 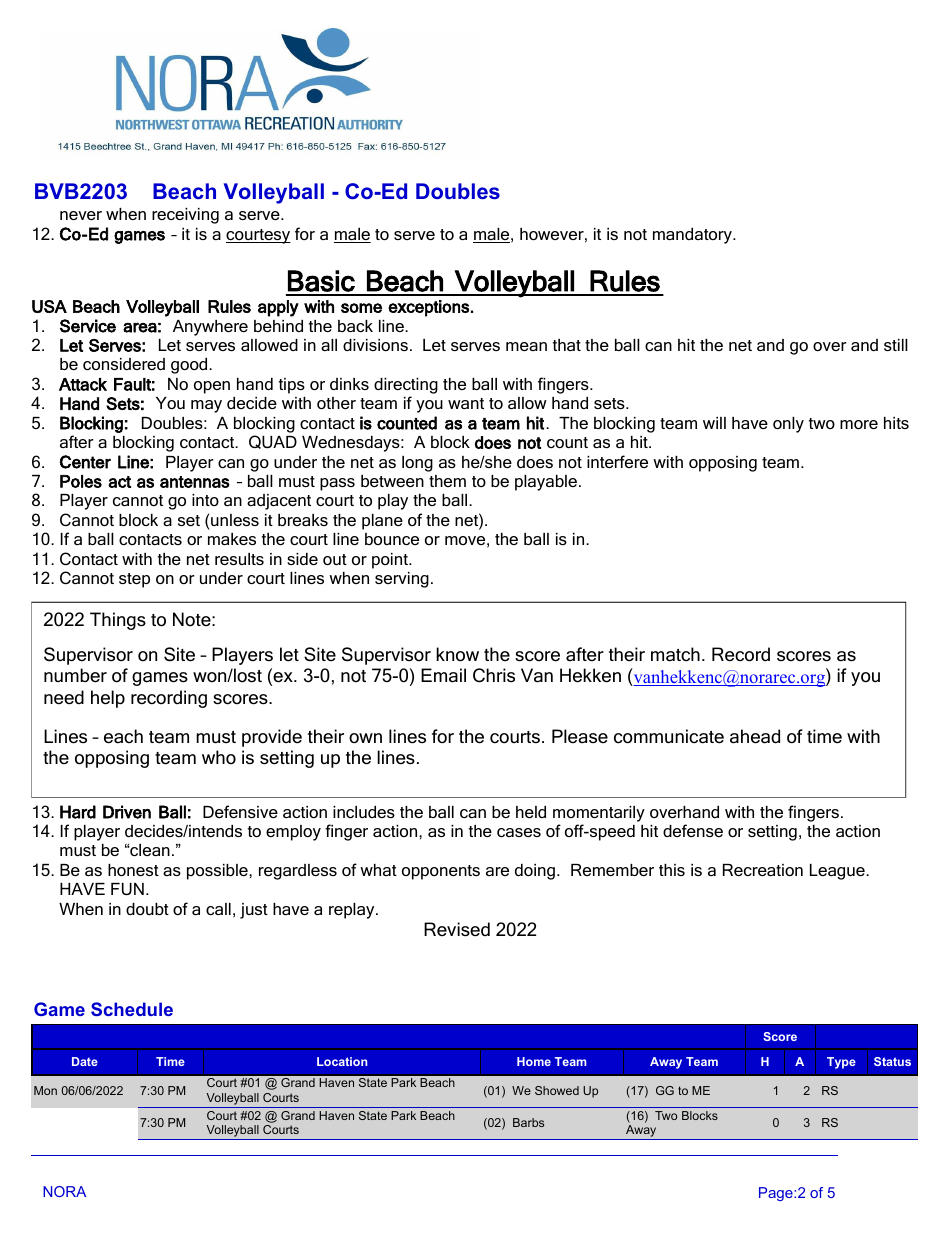 What do you see at coordinates (85, 1061) in the screenshot?
I see `Date` at bounding box center [85, 1061].
